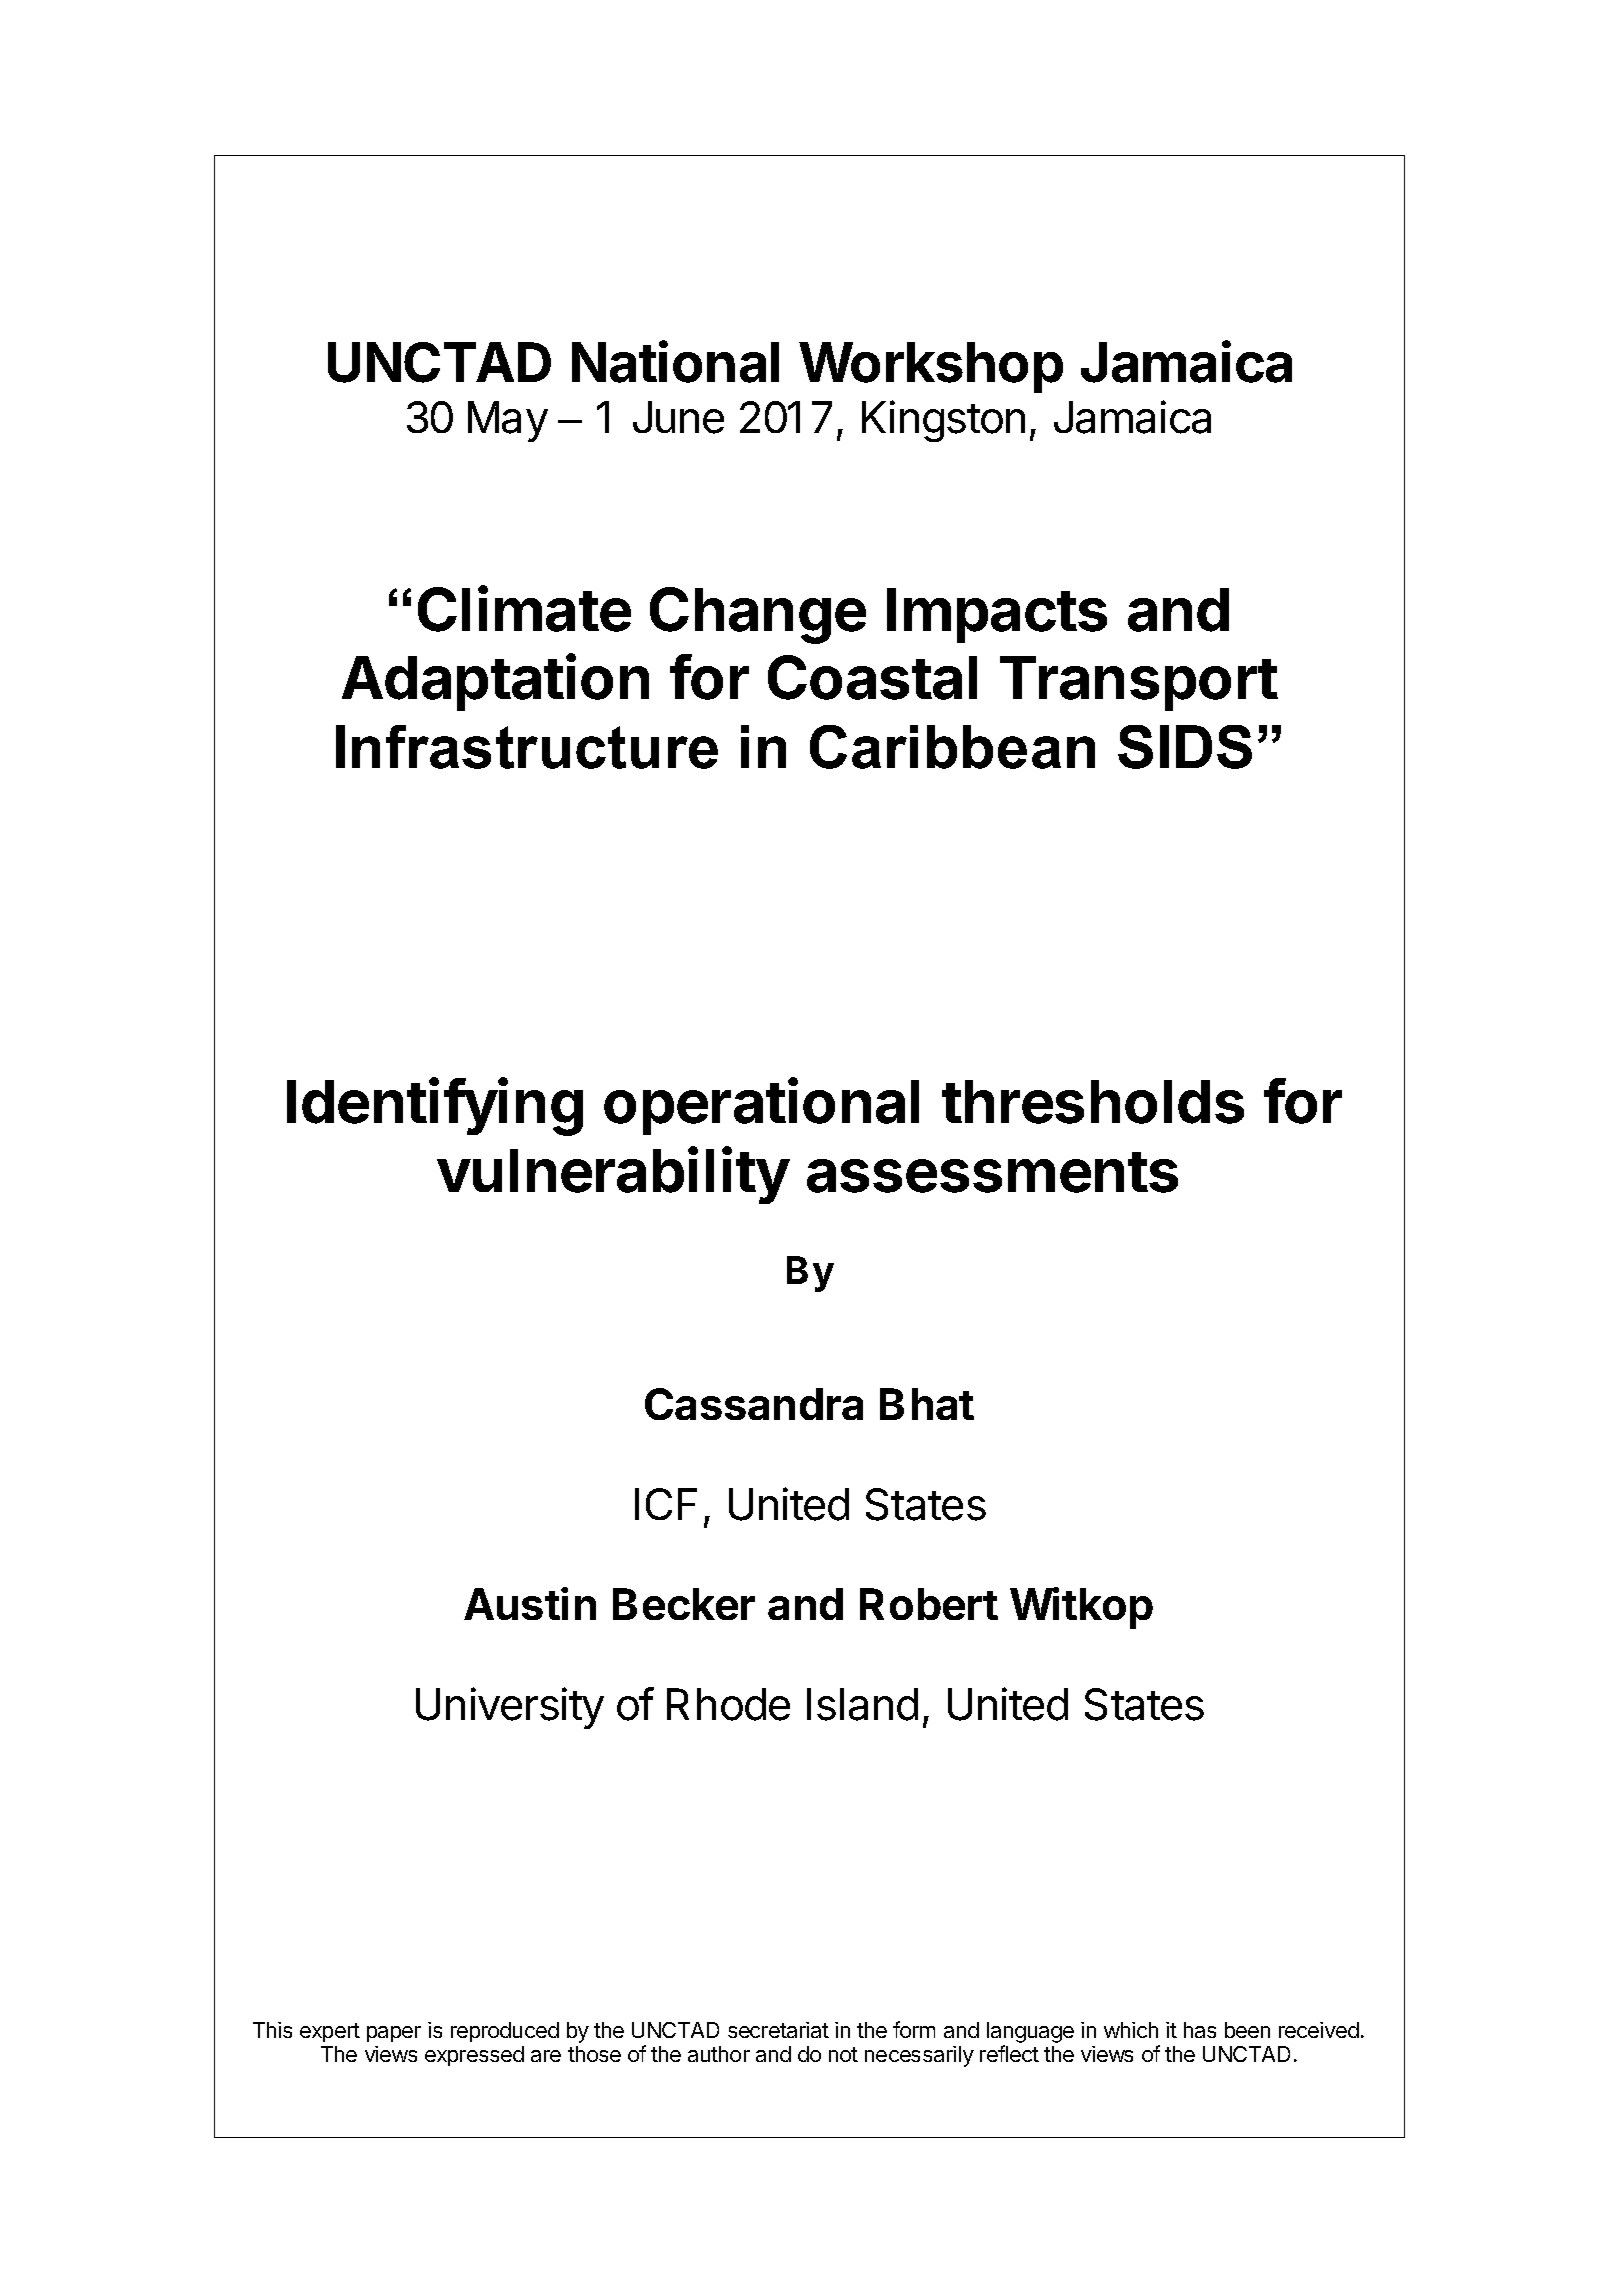 This screenshot has height=2289, width=1618. I want to click on June, so click(678, 417).
